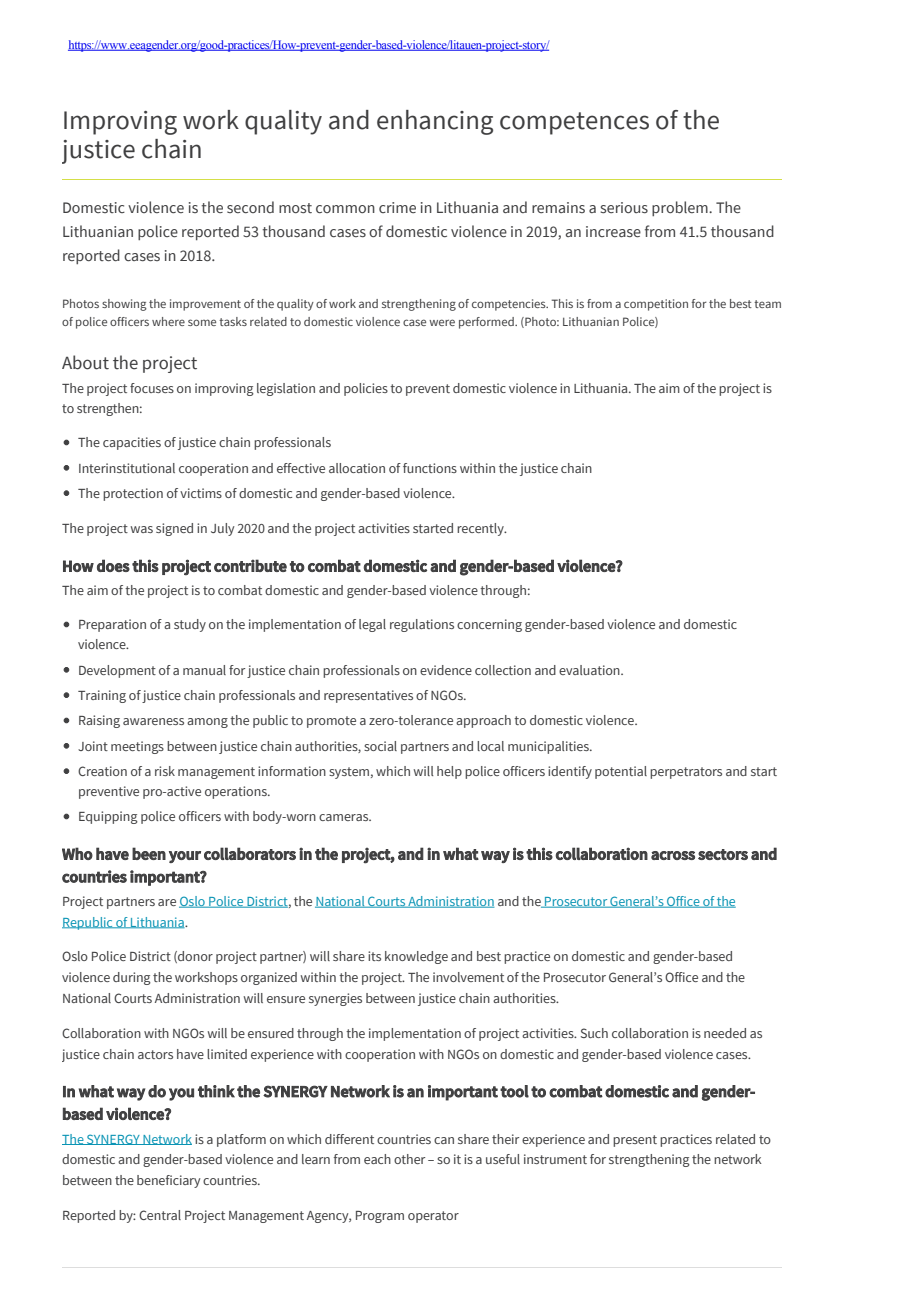 The height and width of the screenshot is (1308, 924). What do you see at coordinates (165, 771) in the screenshot?
I see `risk` at bounding box center [165, 771].
